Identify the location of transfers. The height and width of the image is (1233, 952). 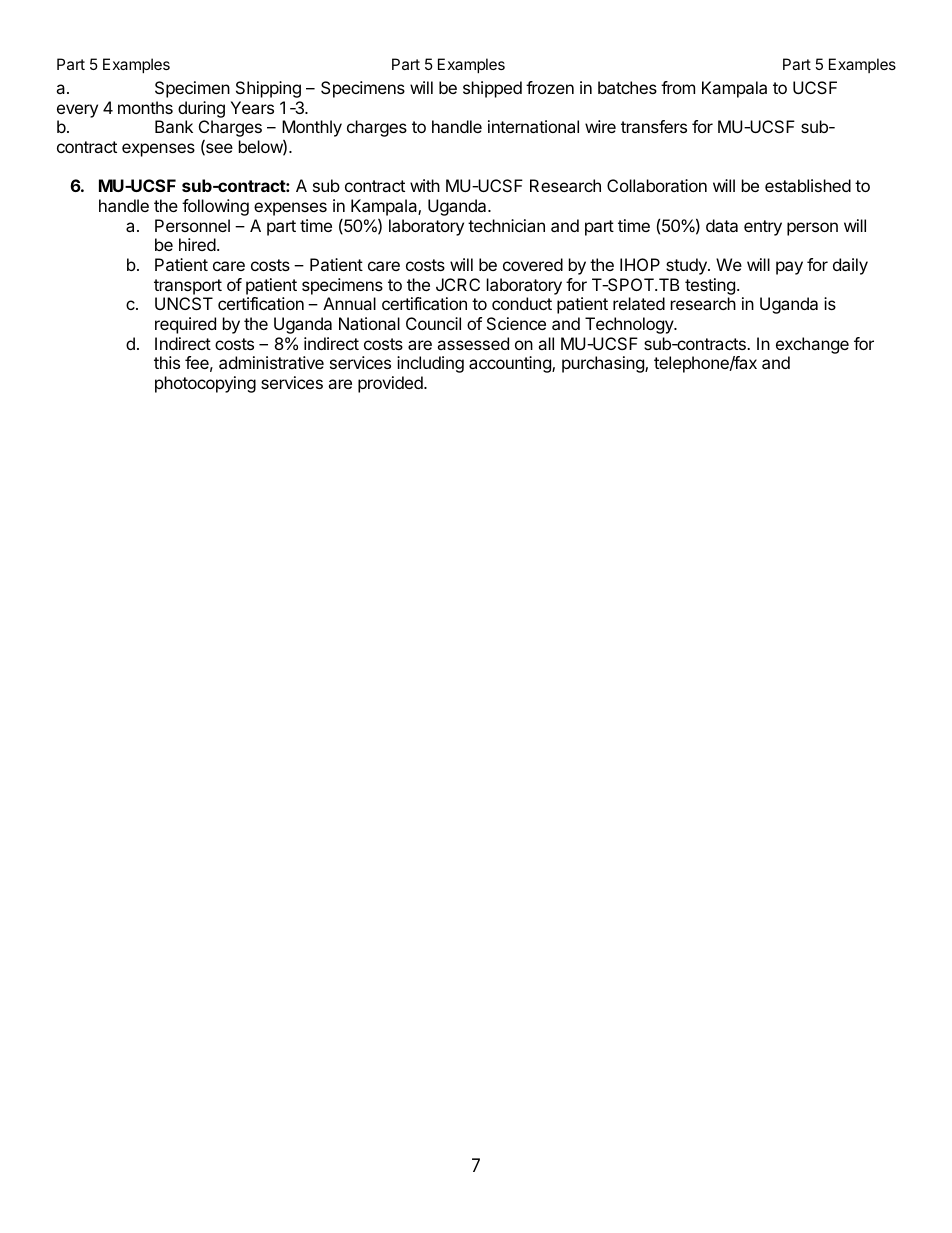
(654, 126).
